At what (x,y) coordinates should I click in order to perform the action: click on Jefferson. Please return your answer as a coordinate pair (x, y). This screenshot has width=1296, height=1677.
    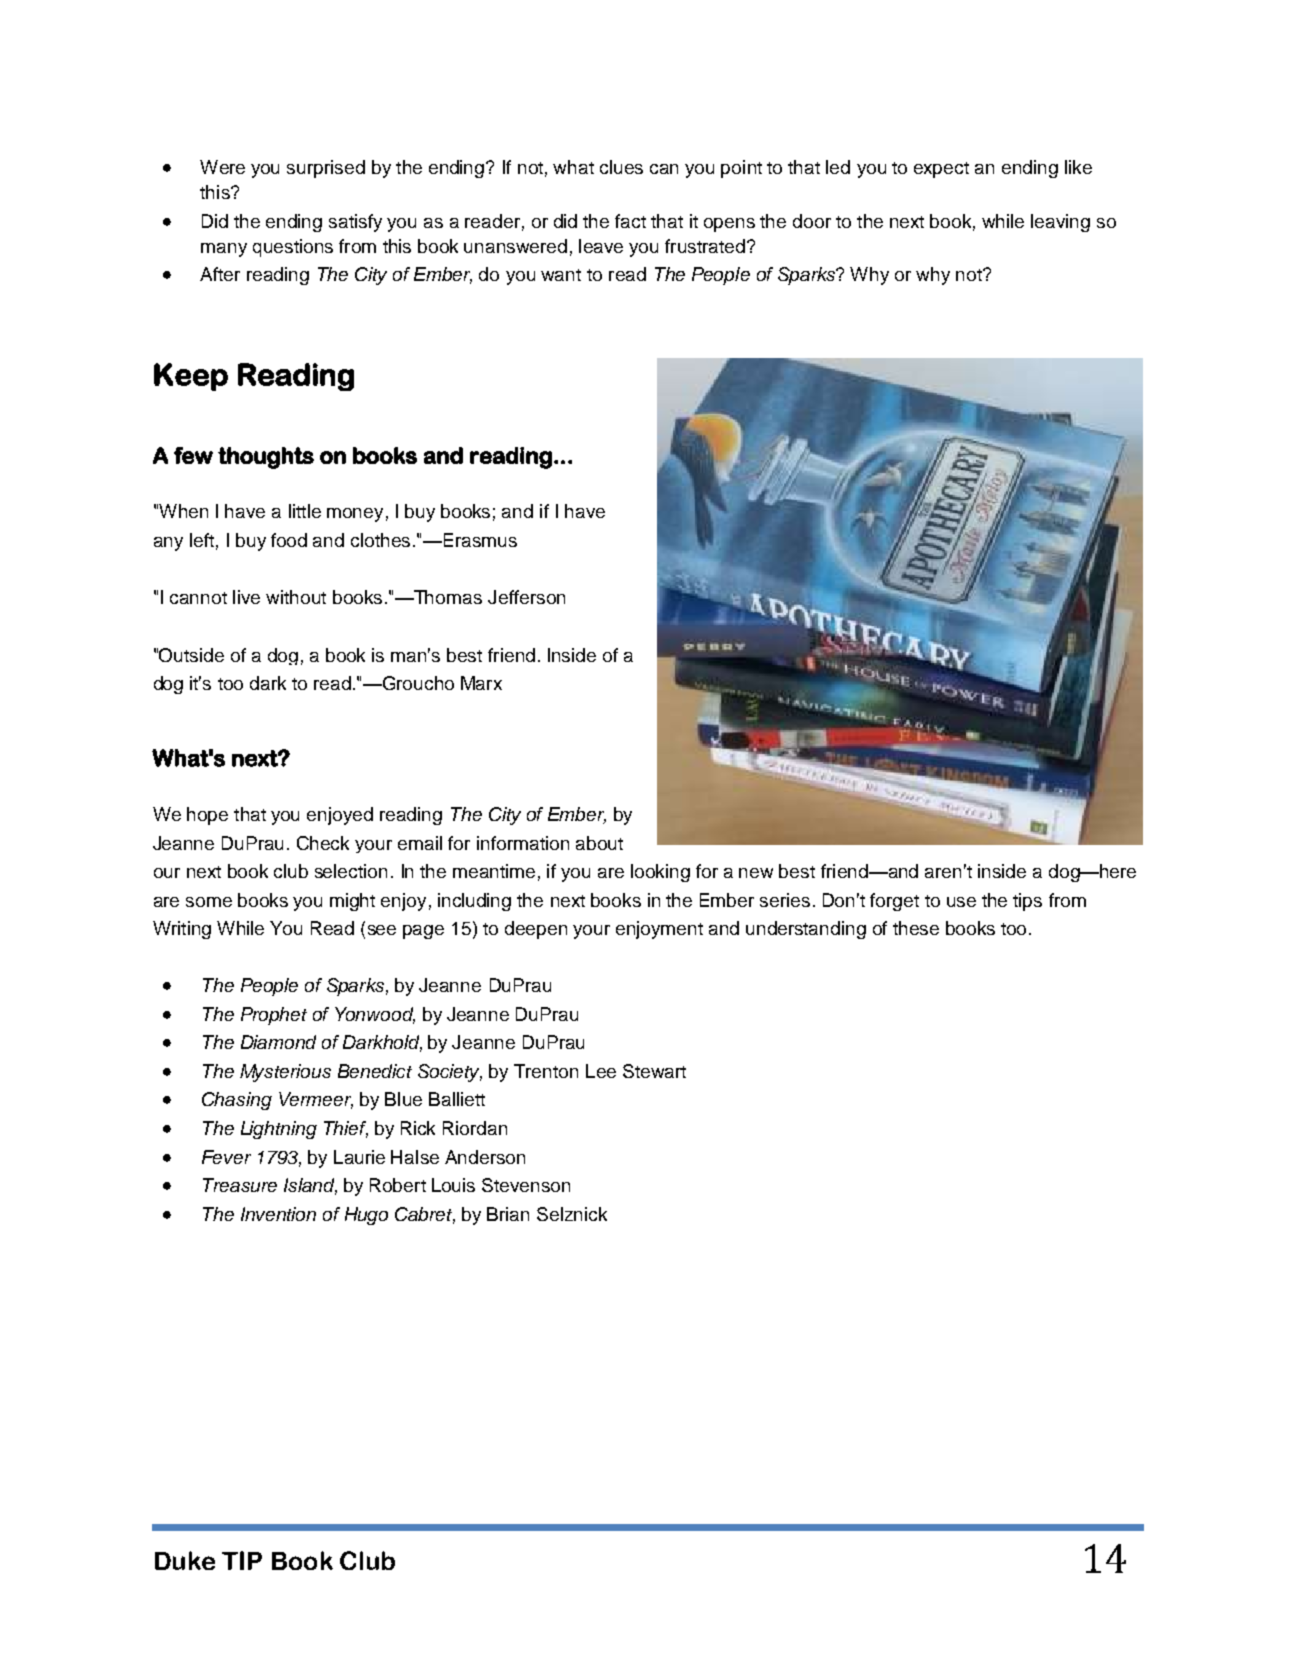
    Looking at the image, I should click on (526, 597).
